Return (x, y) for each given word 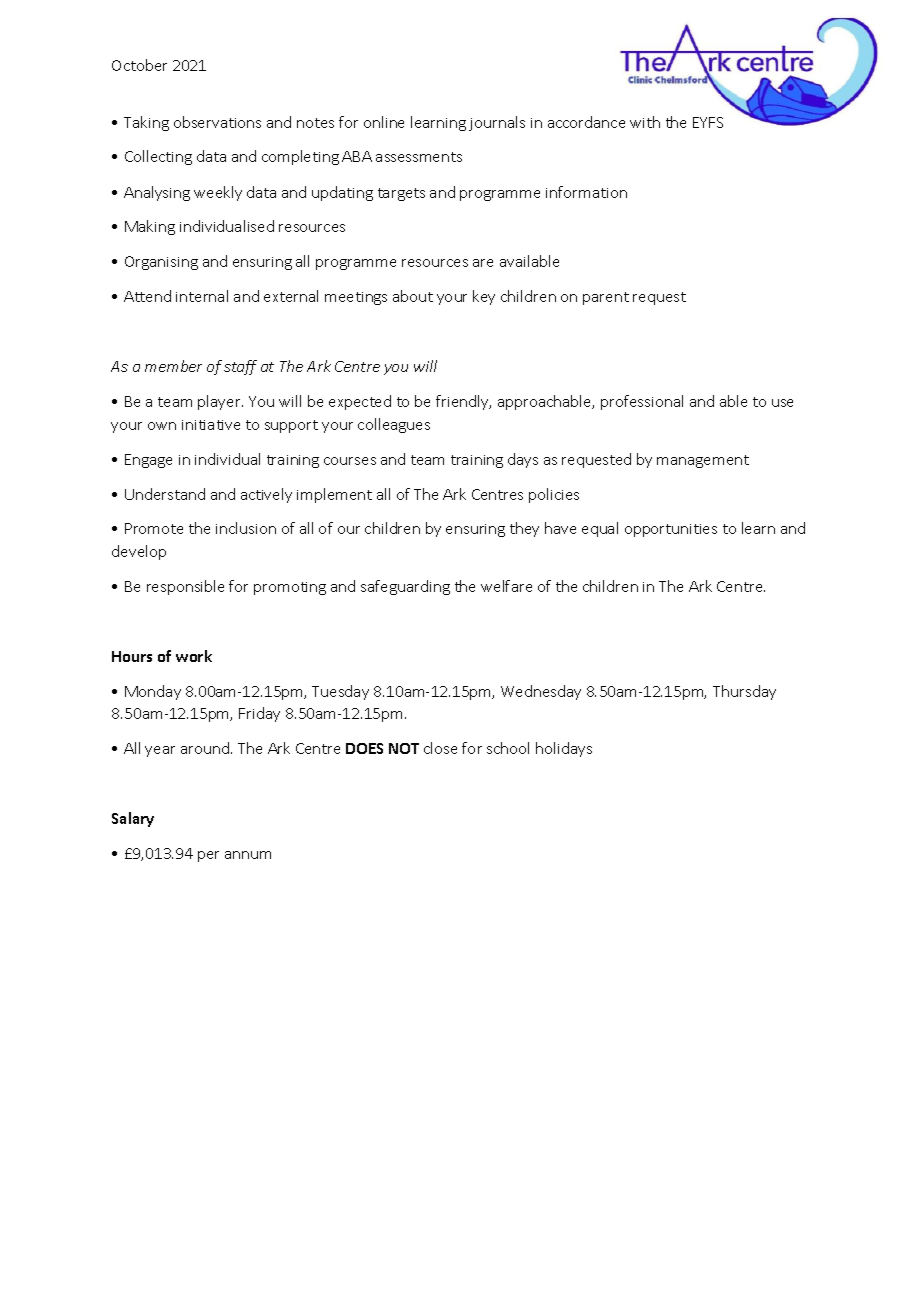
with (645, 122)
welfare (506, 586)
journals (497, 123)
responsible (185, 587)
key (484, 297)
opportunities (671, 530)
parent (606, 298)
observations (217, 122)
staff (240, 367)
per (208, 856)
